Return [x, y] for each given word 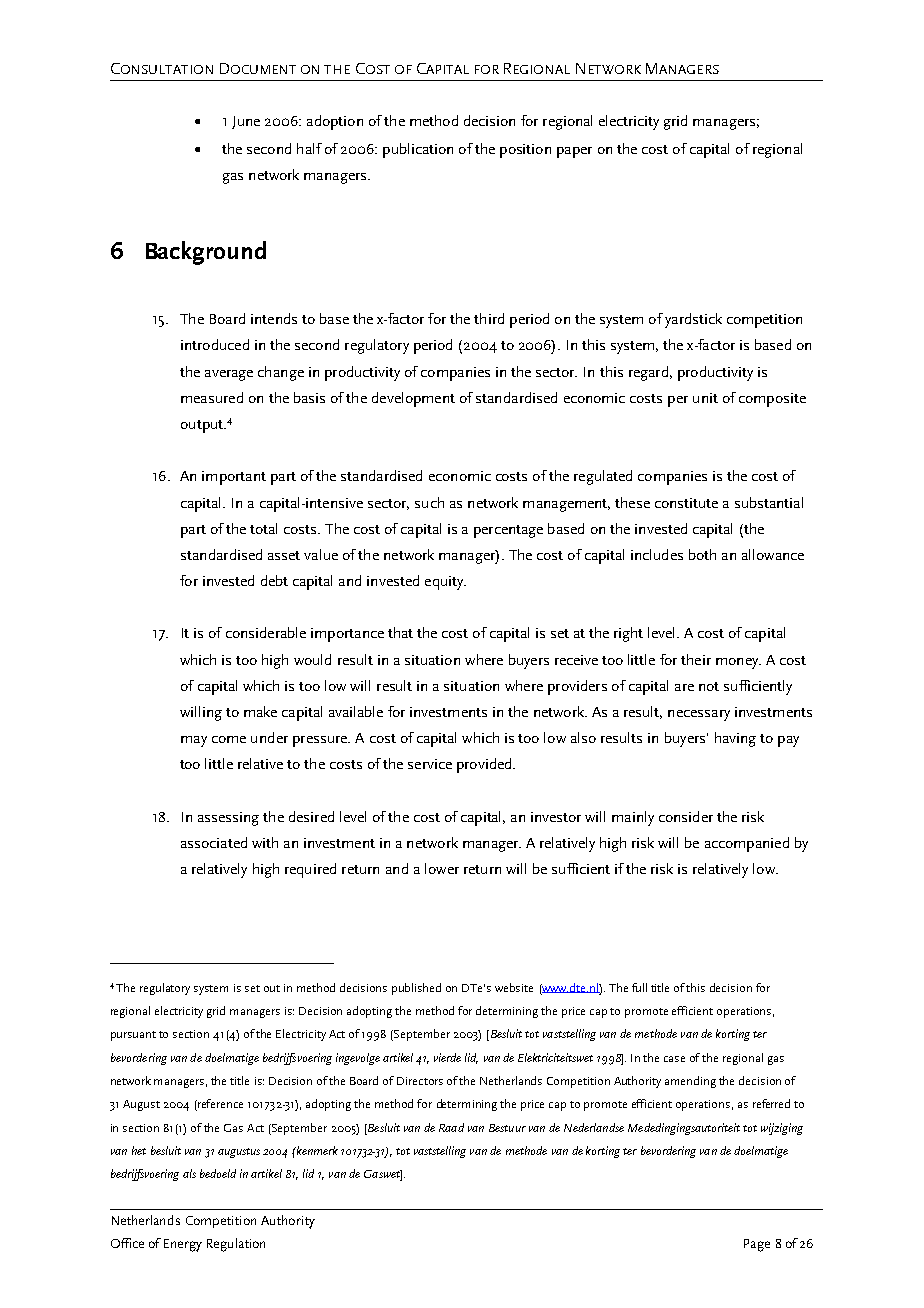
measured [212, 397]
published [416, 989]
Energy [183, 1245]
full [639, 987]
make [260, 711]
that [400, 632]
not [709, 686]
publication [418, 150]
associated [214, 842]
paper [574, 152]
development [413, 399]
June [246, 122]
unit [705, 398]
